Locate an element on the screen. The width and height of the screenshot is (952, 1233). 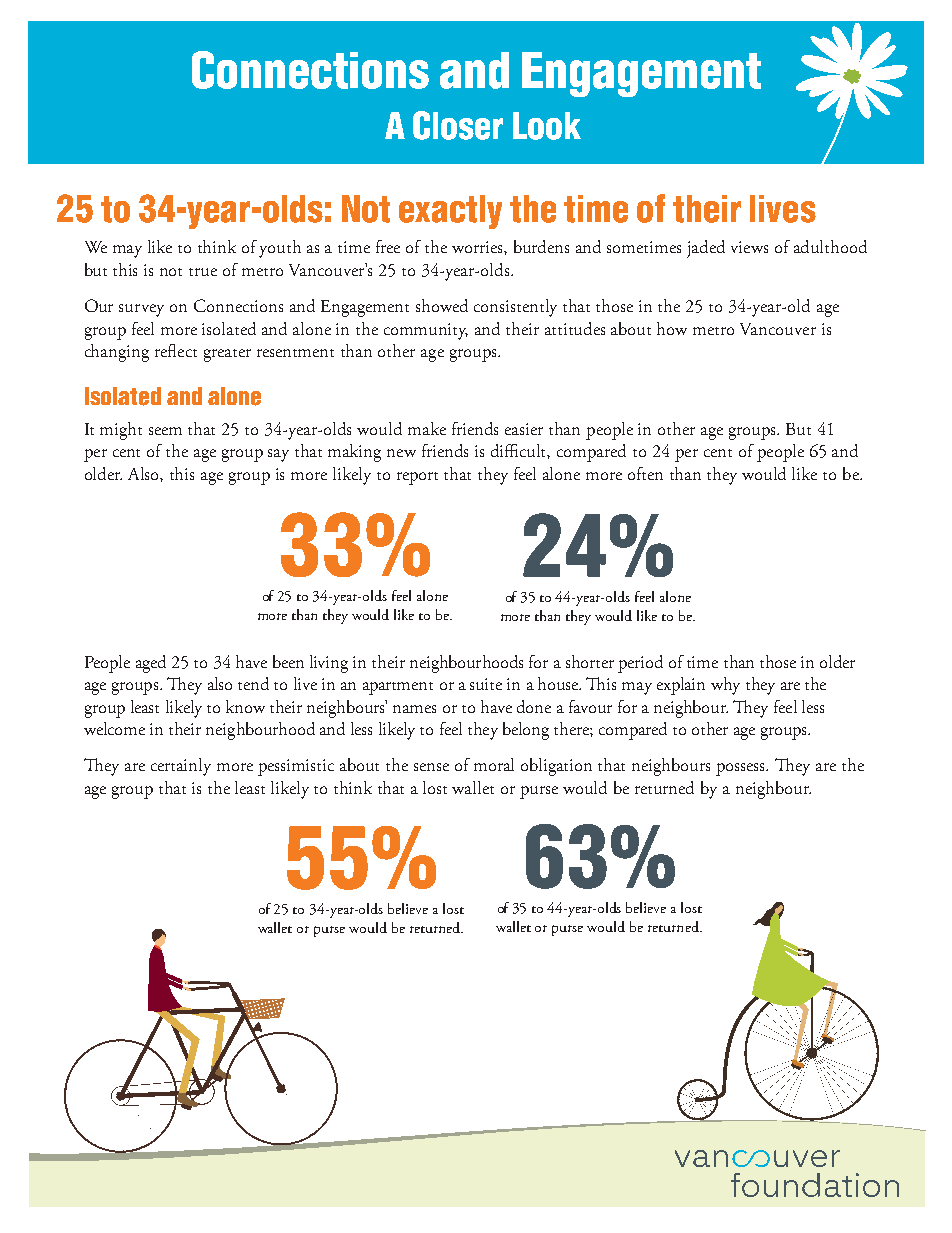
reflect is located at coordinates (176, 350).
